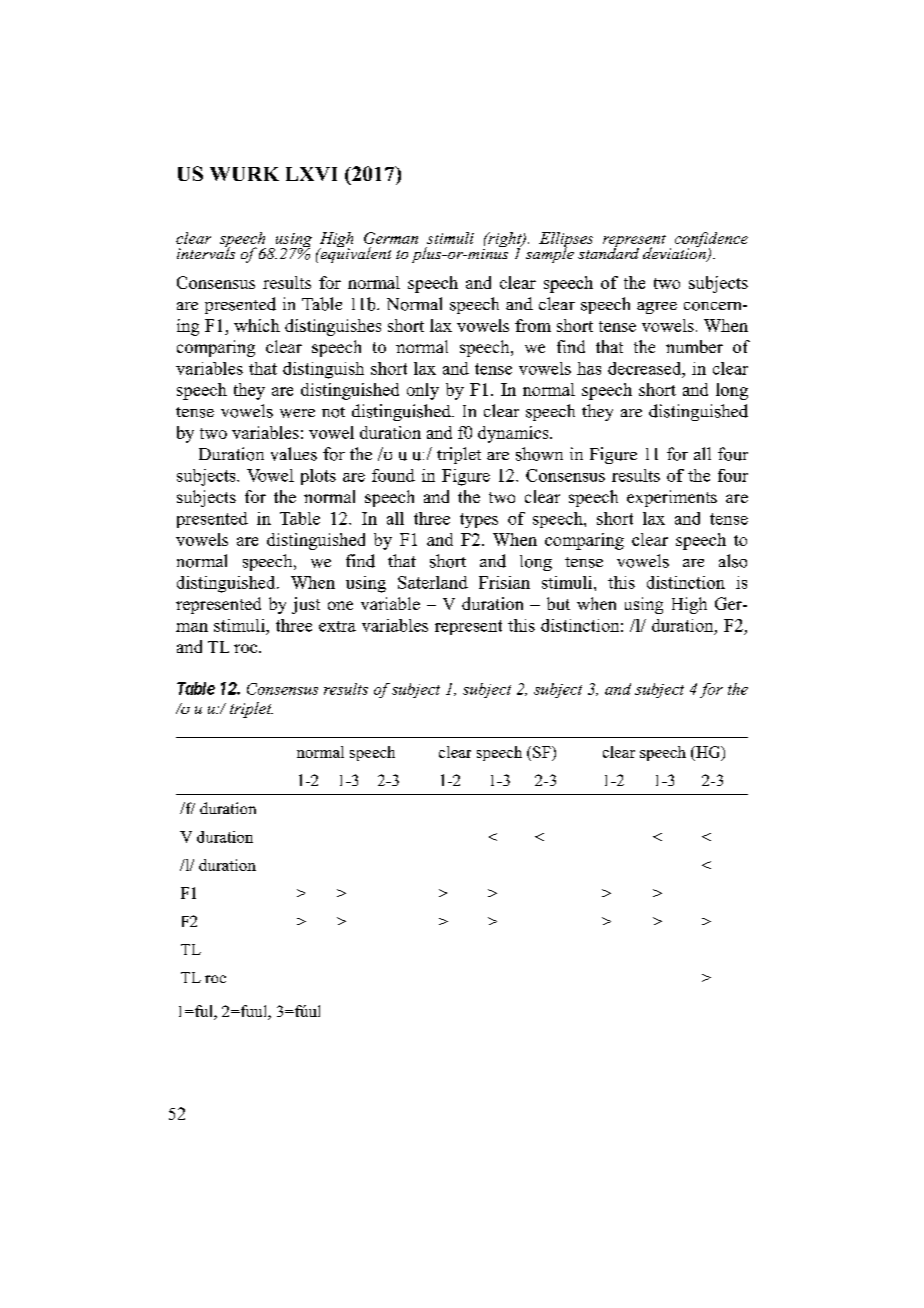 The height and width of the screenshot is (1308, 924). What do you see at coordinates (257, 325) in the screenshot?
I see `which` at bounding box center [257, 325].
